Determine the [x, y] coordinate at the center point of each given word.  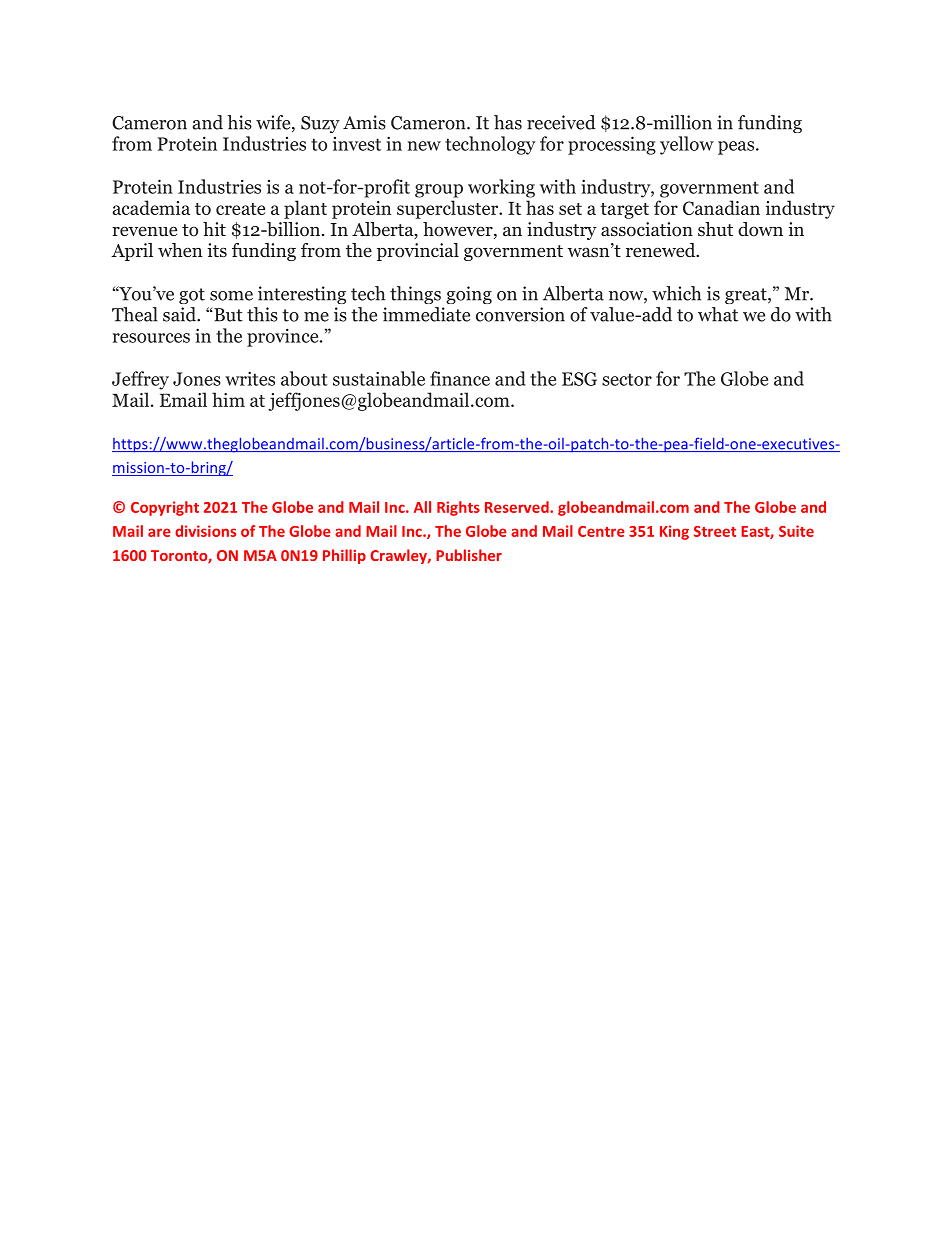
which [676, 293]
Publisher [469, 555]
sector [627, 379]
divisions [205, 531]
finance [460, 378]
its [217, 250]
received [561, 122]
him [228, 399]
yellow [687, 145]
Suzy [320, 124]
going [469, 295]
